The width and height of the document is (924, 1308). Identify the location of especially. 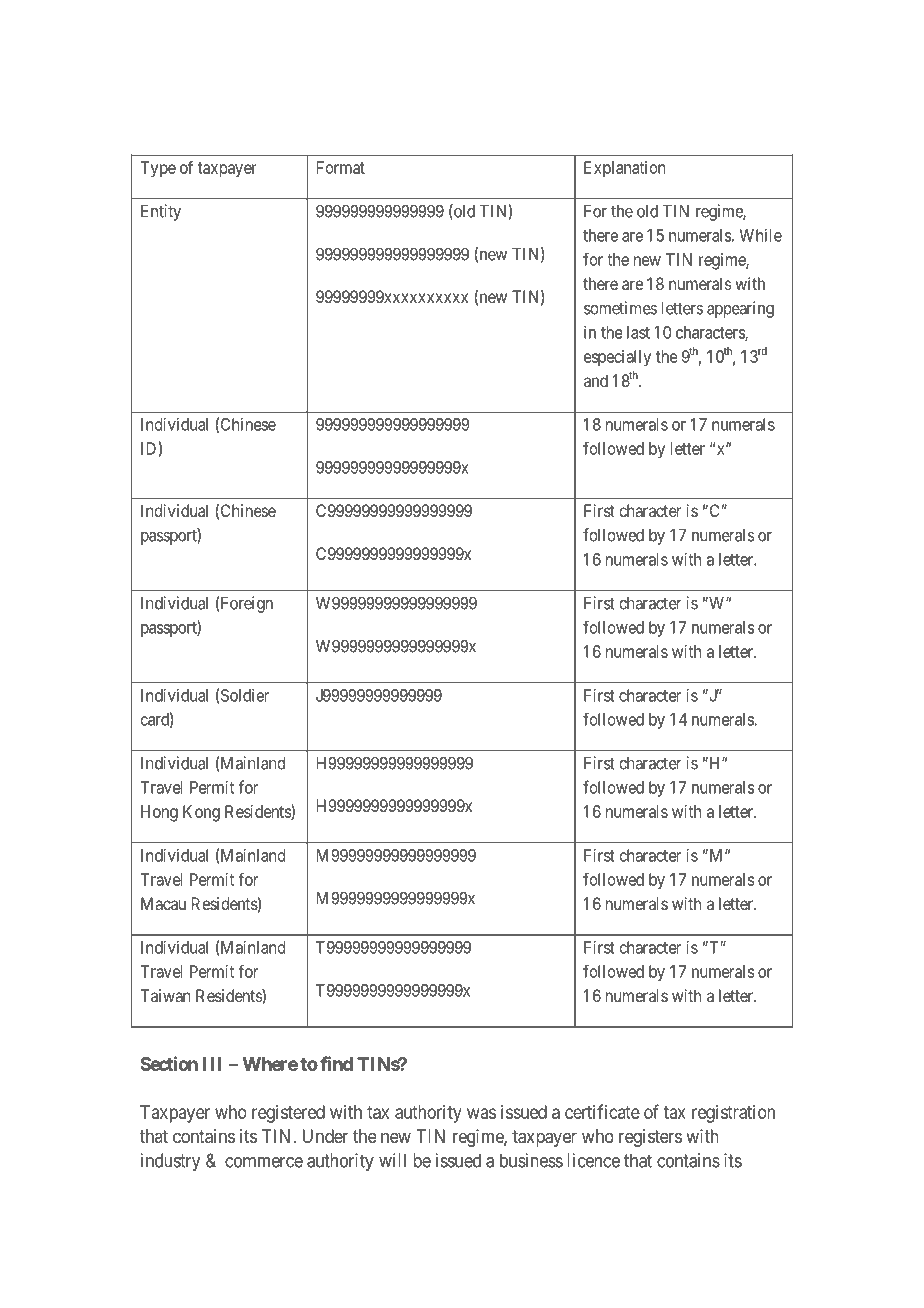
(617, 358).
